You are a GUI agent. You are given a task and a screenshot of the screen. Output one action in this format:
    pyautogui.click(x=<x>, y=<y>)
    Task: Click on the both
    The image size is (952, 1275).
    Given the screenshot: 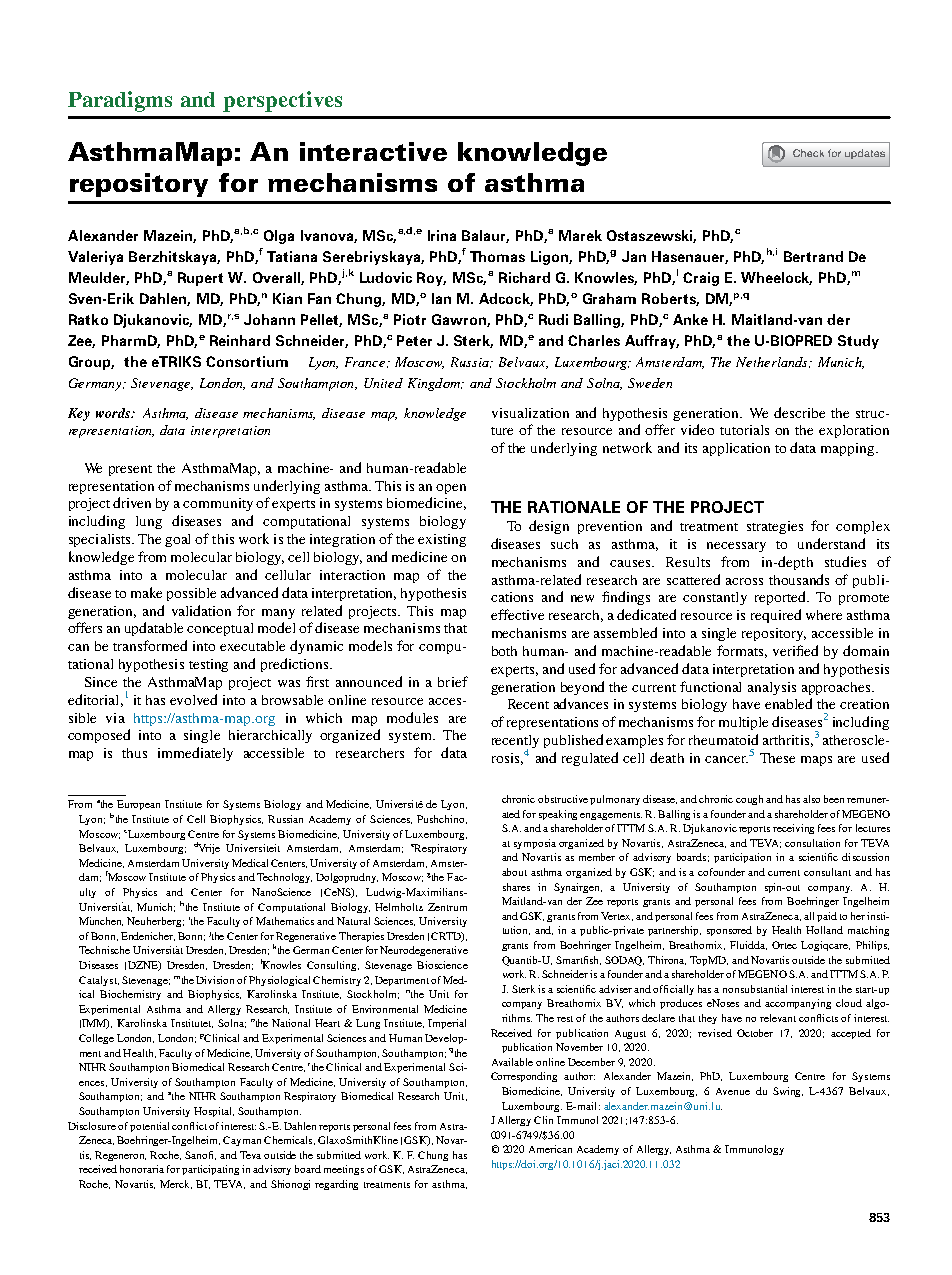 What is the action you would take?
    pyautogui.click(x=504, y=651)
